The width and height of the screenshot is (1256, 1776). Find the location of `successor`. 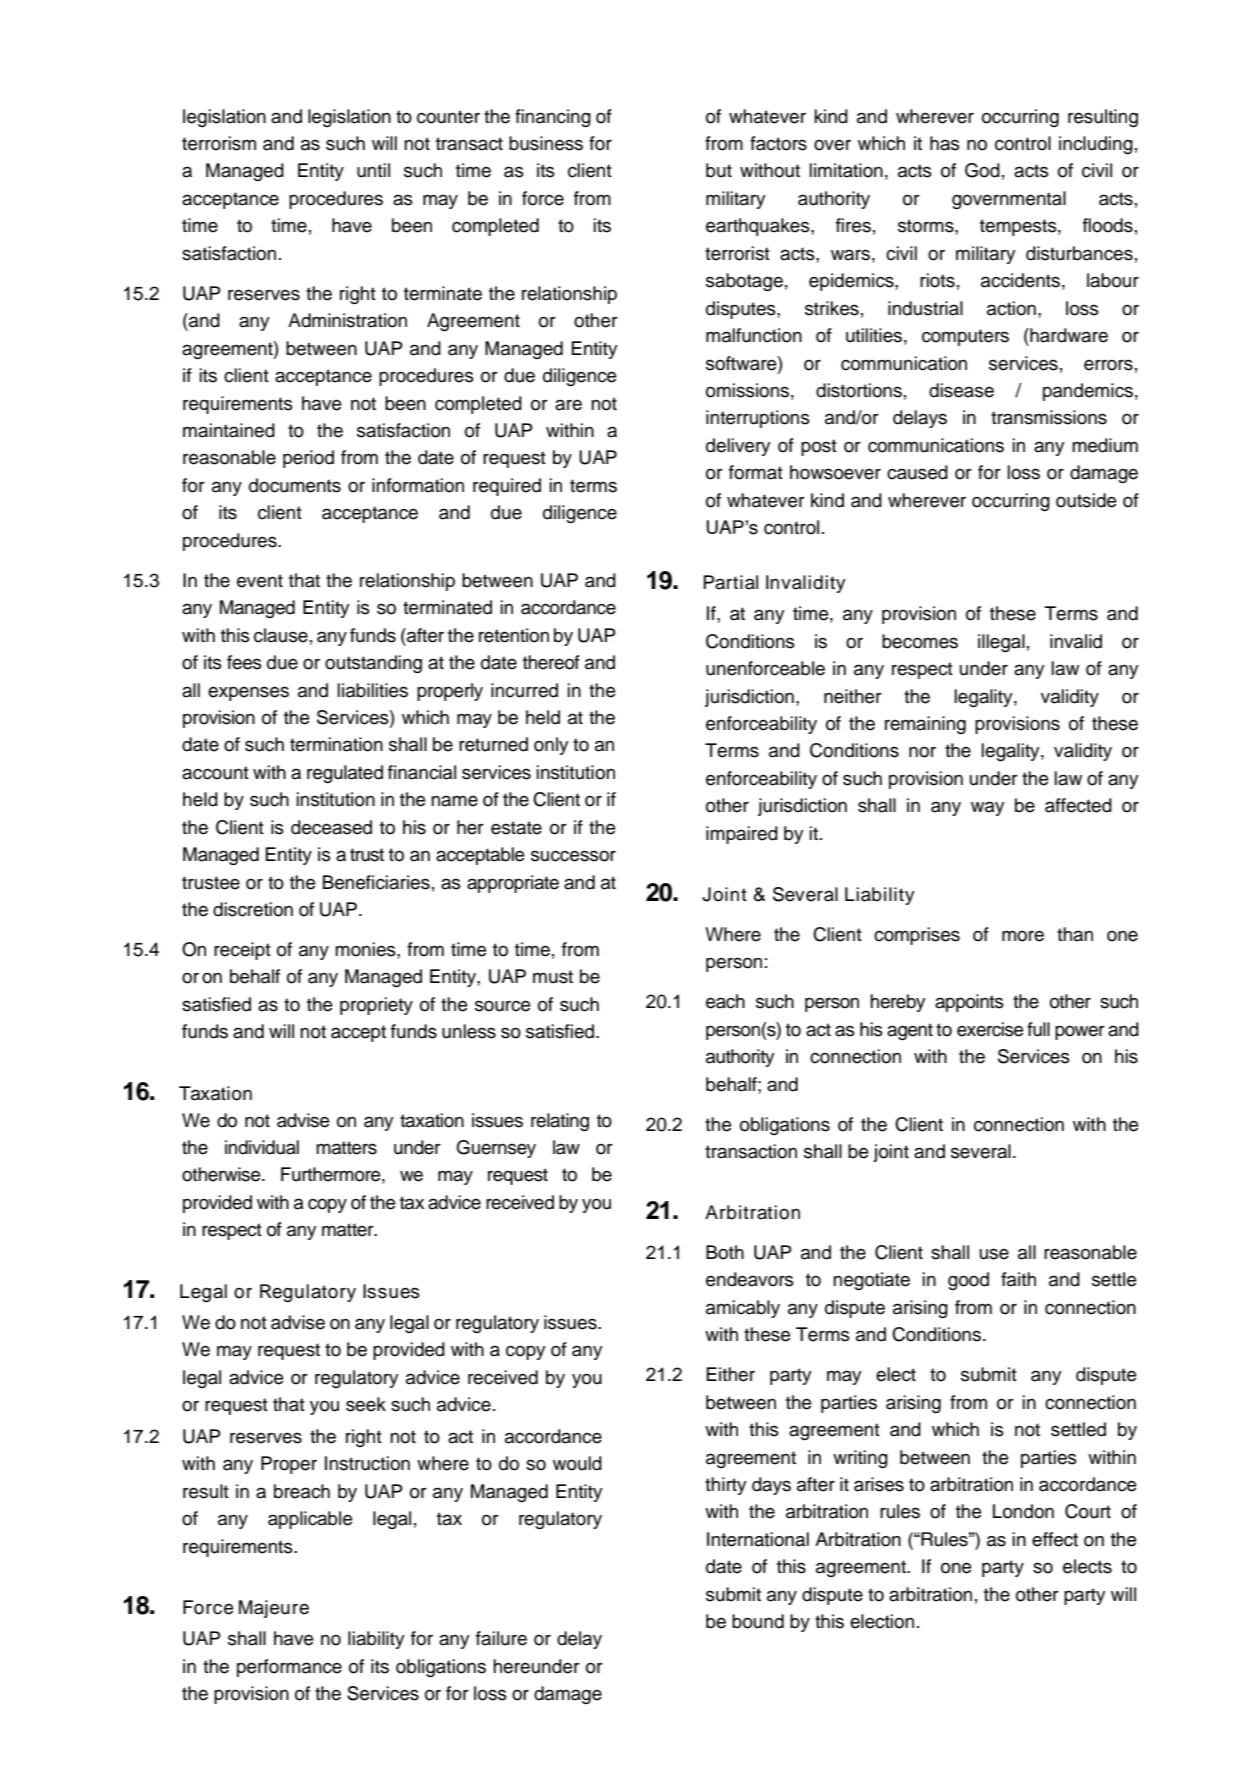

successor is located at coordinates (573, 856).
